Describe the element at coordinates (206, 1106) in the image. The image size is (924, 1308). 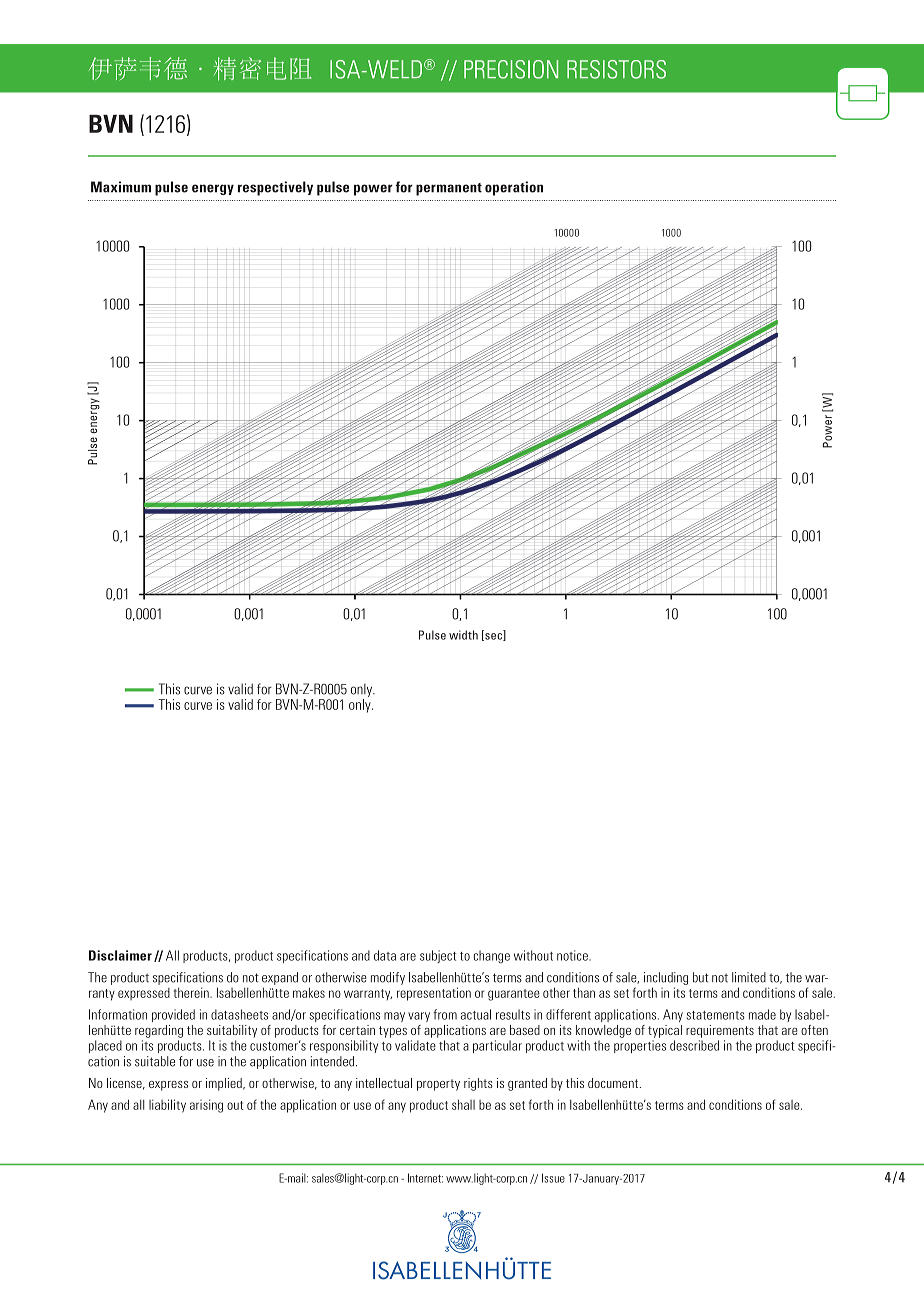
I see `arising` at that location.
